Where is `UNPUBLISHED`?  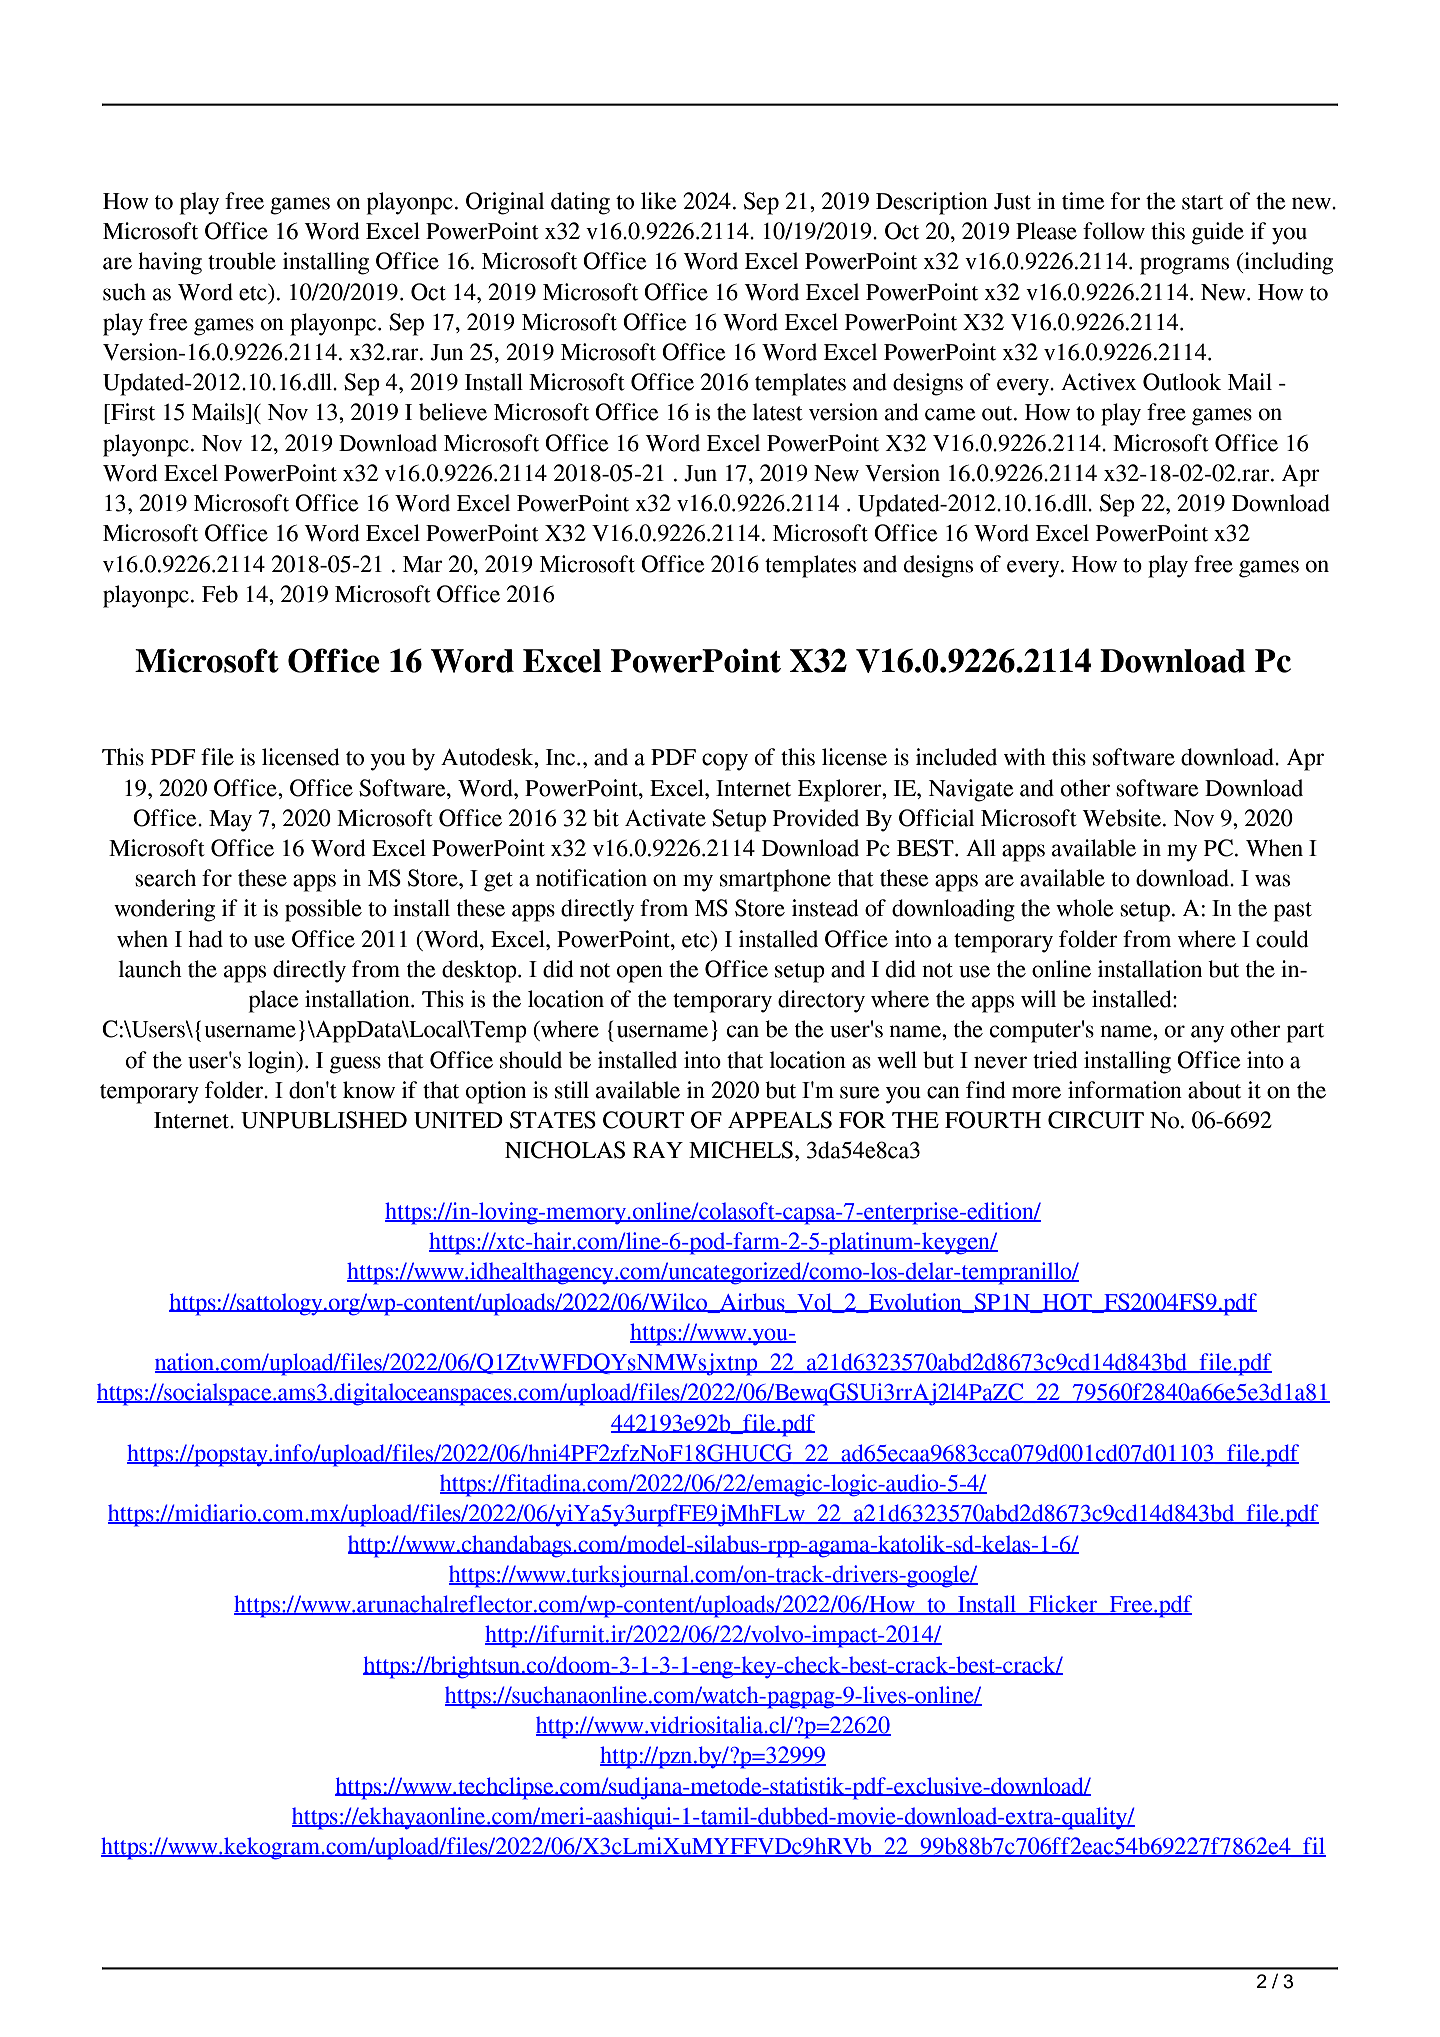 UNPUBLISHED is located at coordinates (324, 1120).
